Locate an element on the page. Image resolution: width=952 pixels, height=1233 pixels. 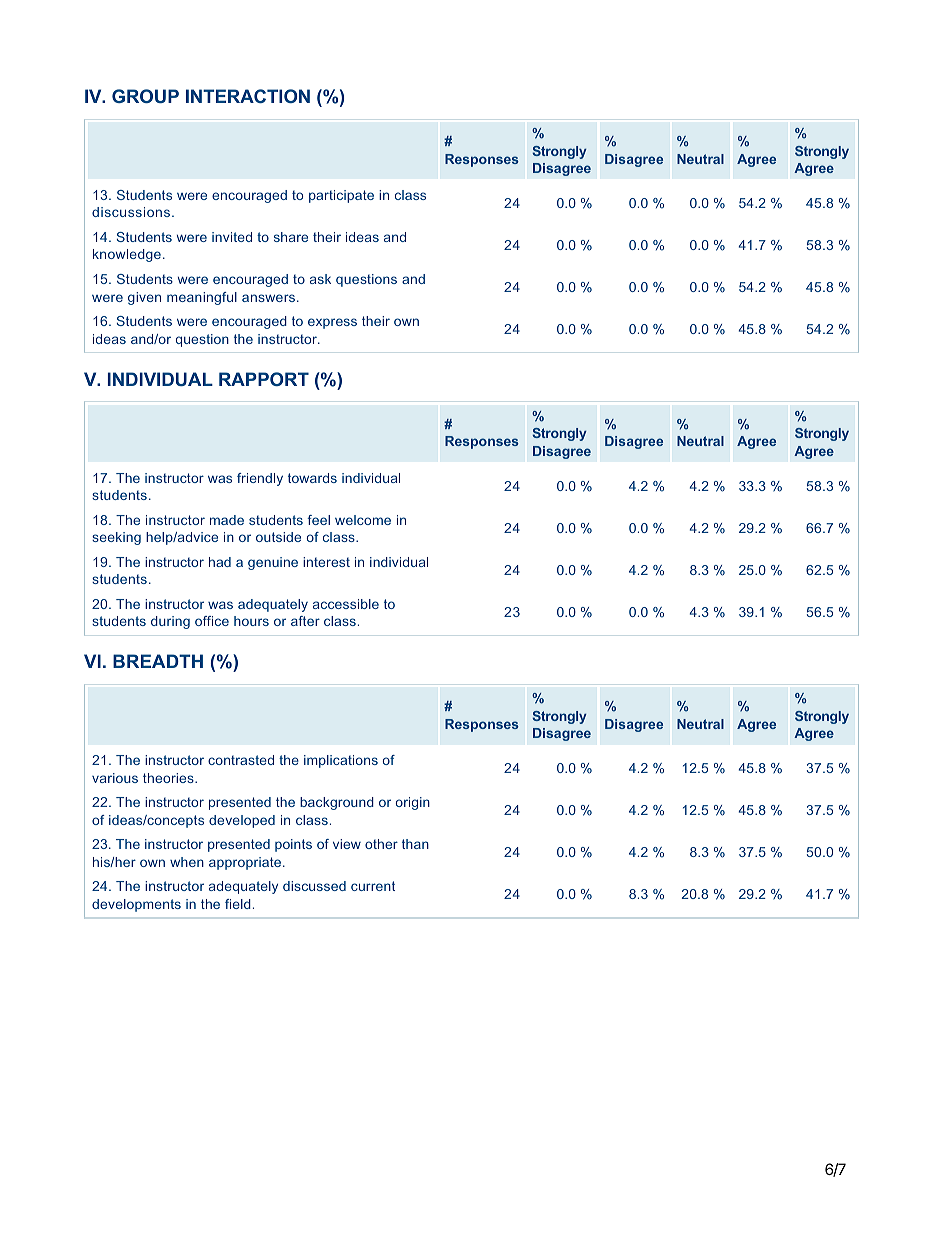
friendly is located at coordinates (260, 479).
